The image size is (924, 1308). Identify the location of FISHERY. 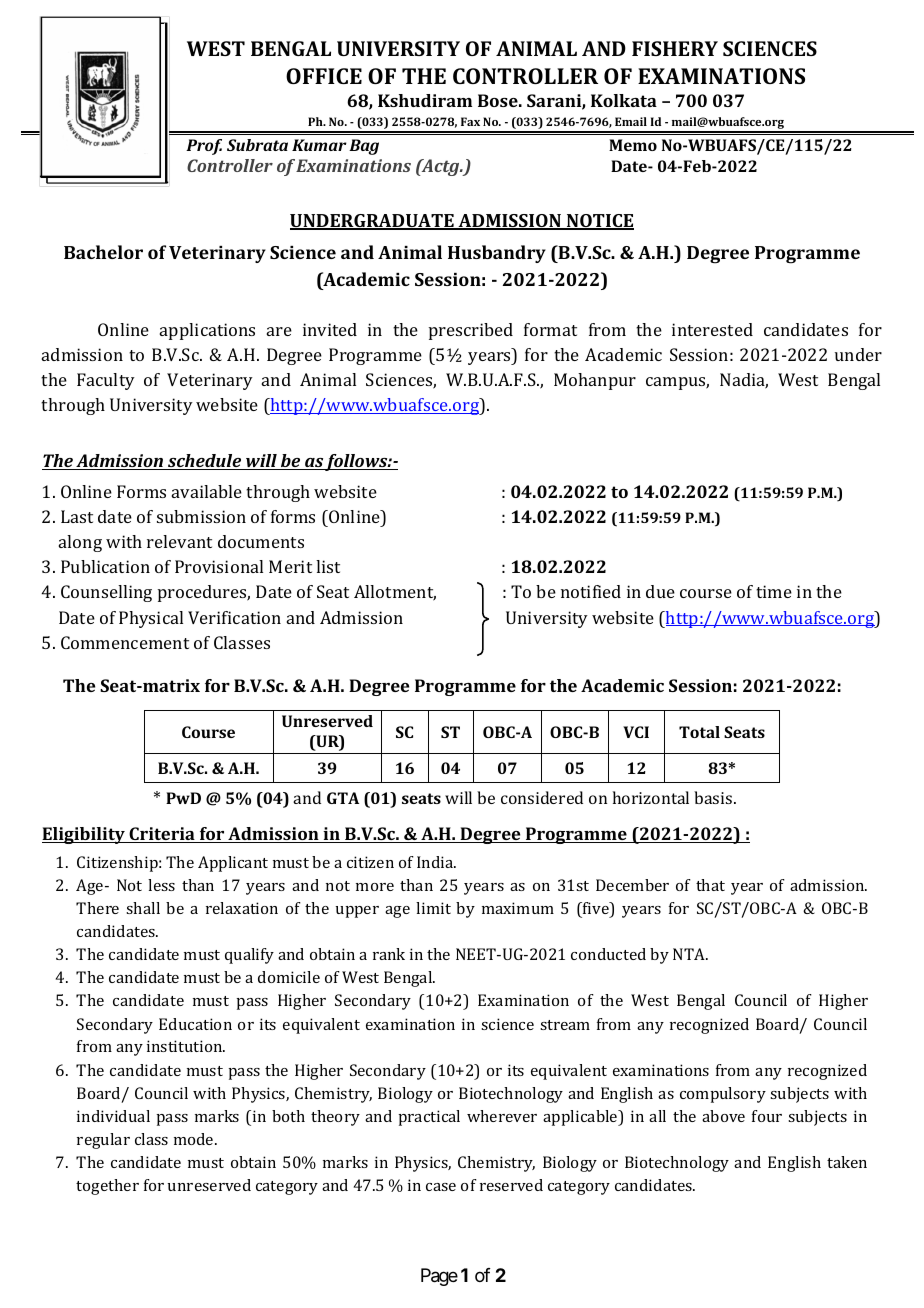
(675, 48).
